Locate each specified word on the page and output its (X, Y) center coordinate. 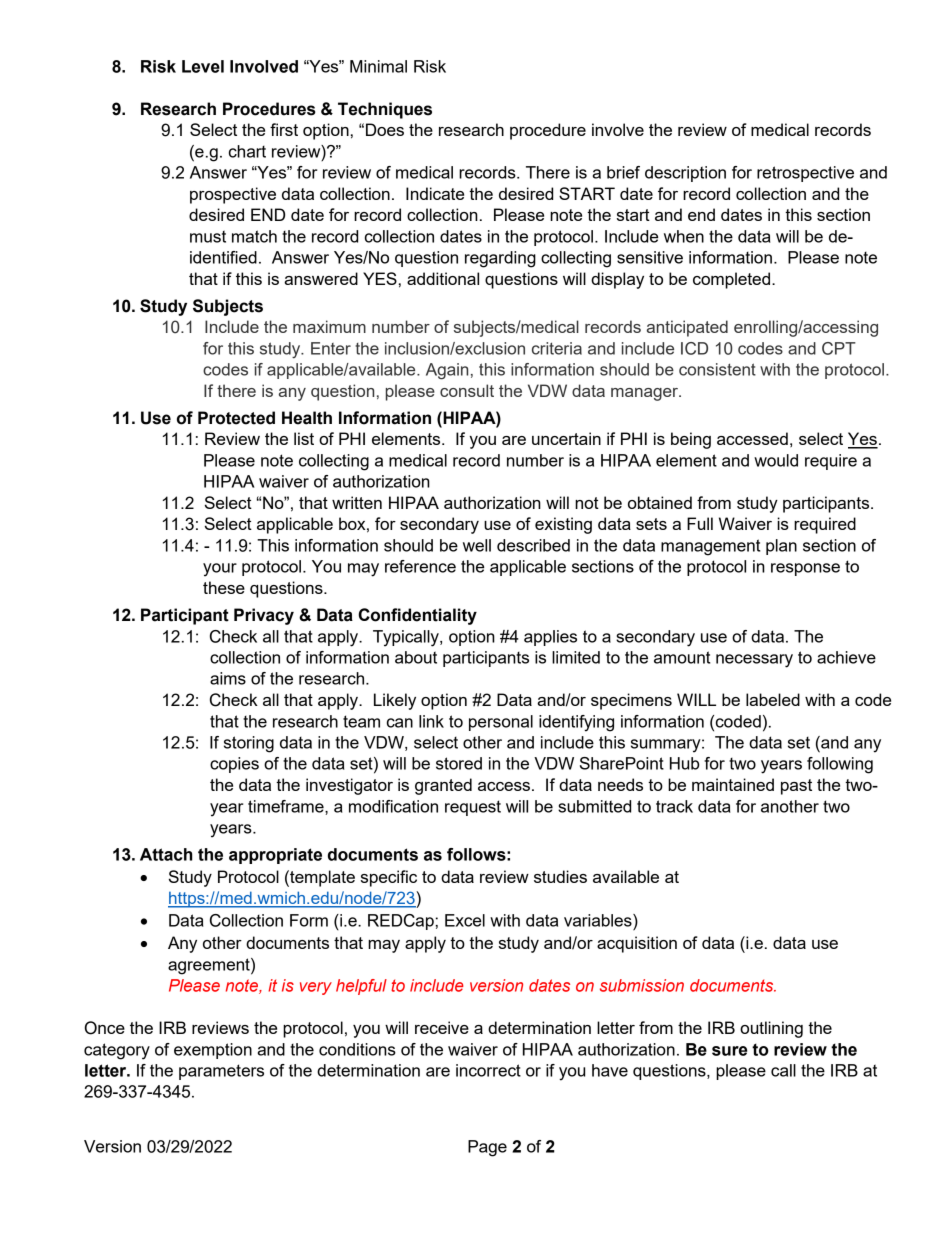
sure (729, 1051)
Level (203, 66)
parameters (221, 1072)
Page (487, 1148)
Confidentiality (417, 616)
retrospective (805, 174)
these (224, 587)
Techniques (385, 110)
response (805, 569)
